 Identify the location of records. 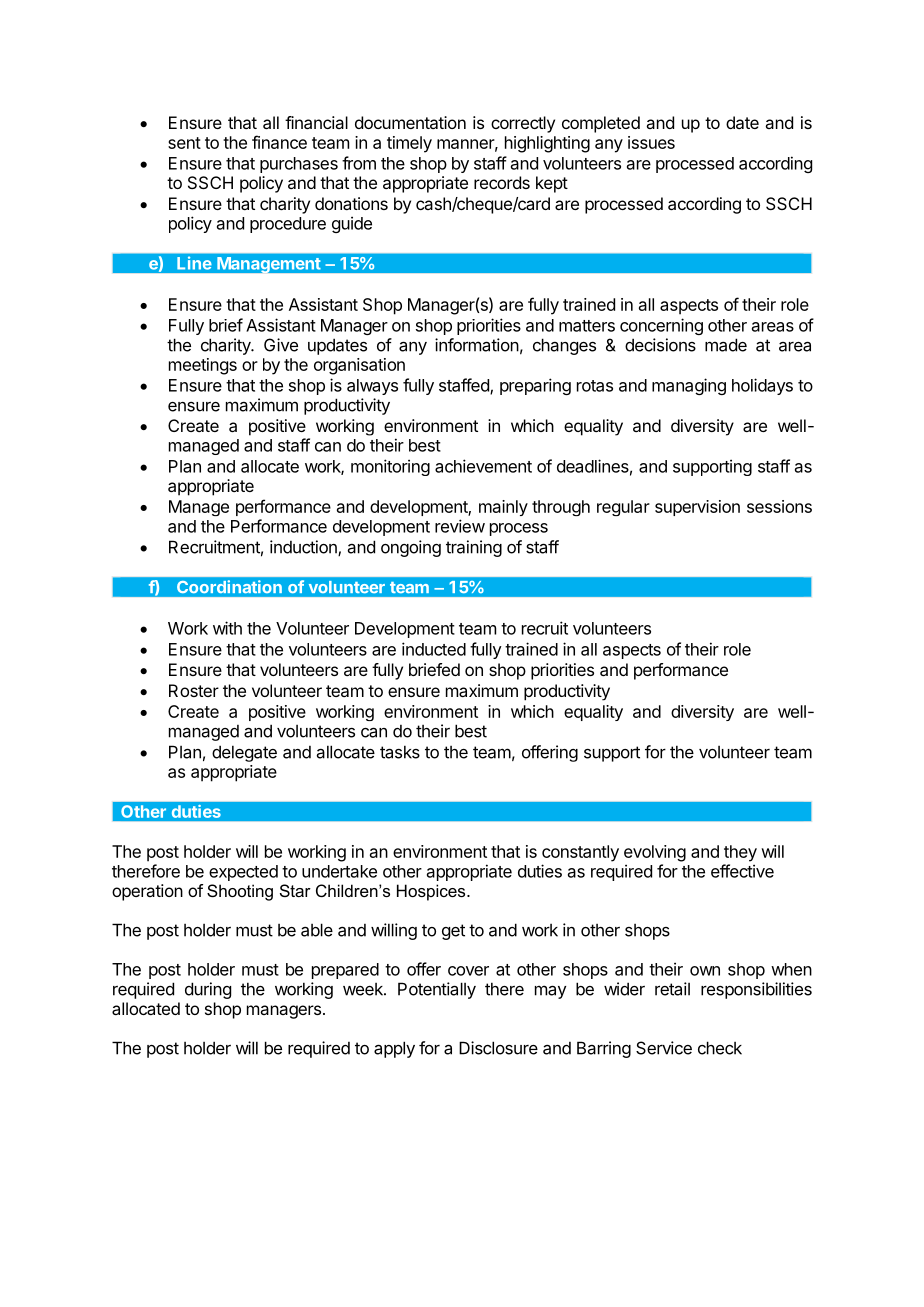
(502, 182).
